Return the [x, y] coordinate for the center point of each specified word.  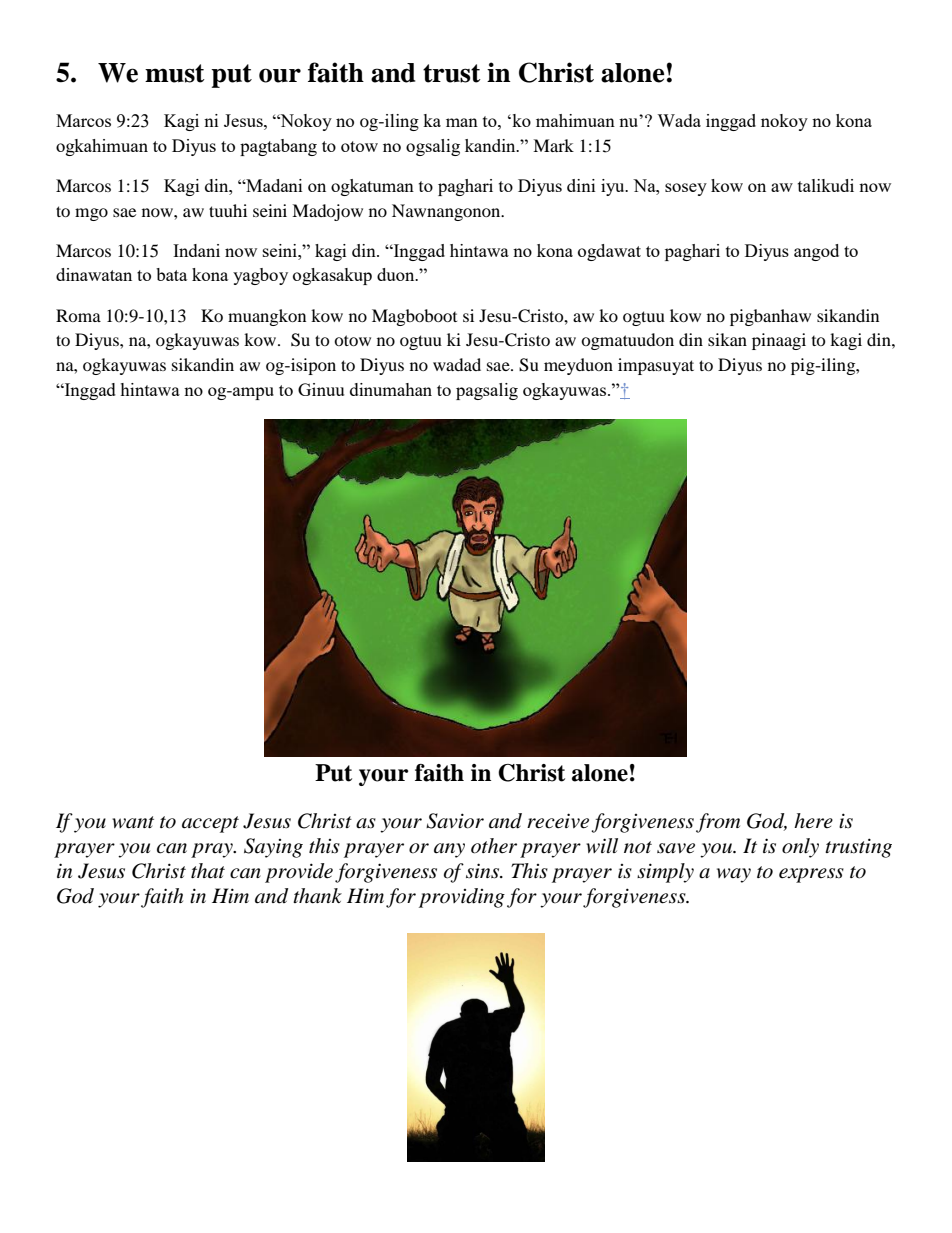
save [676, 848]
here [813, 820]
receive [558, 821]
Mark [553, 145]
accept [210, 824]
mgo [91, 214]
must [175, 73]
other [494, 846]
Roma [78, 315]
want [133, 822]
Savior [455, 821]
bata [171, 274]
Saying [273, 848]
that [208, 871]
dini [581, 185]
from [718, 823]
